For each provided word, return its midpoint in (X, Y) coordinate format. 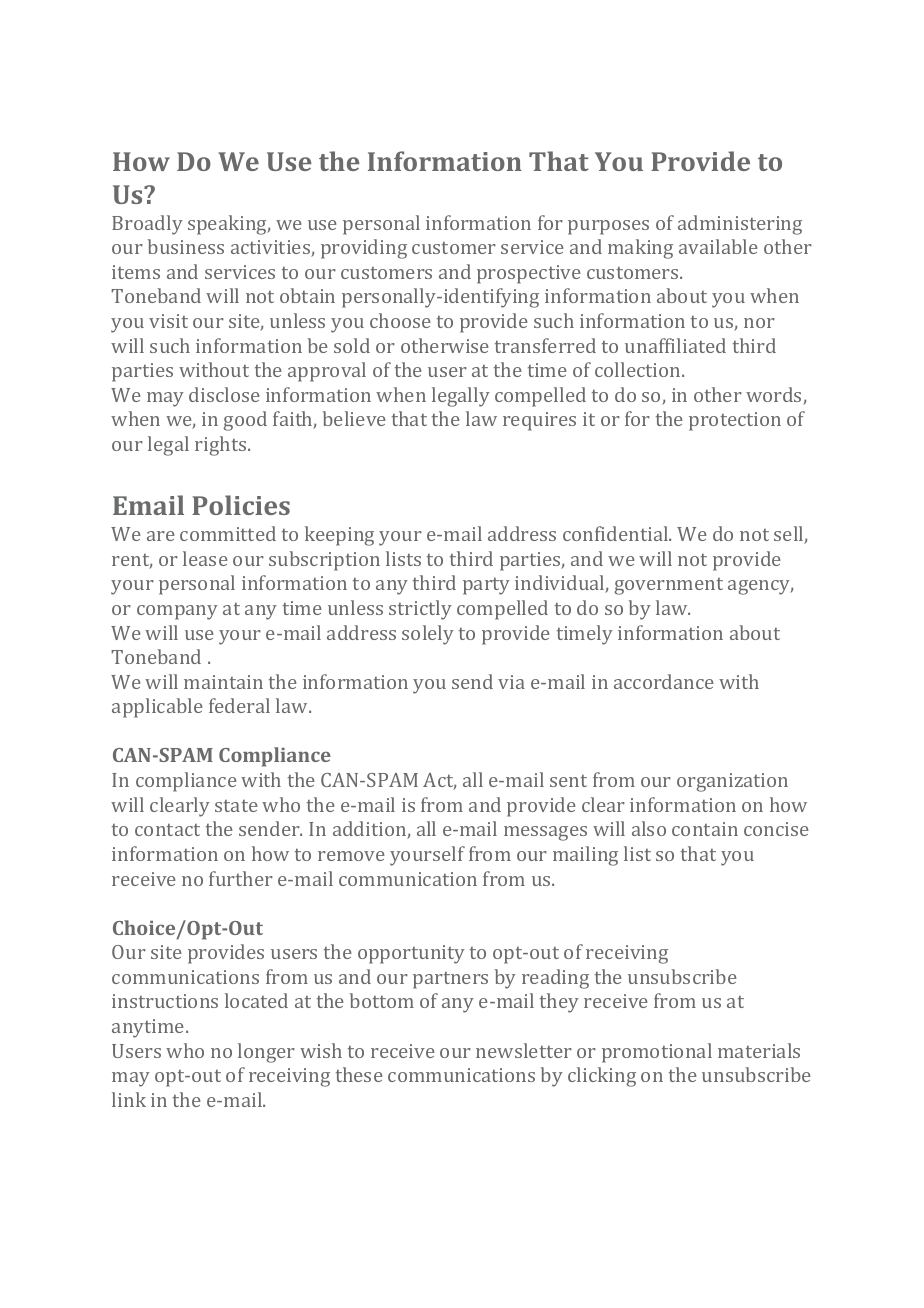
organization (732, 782)
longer (266, 1053)
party (486, 586)
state (236, 806)
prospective (529, 274)
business (186, 246)
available (718, 246)
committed (228, 533)
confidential (617, 533)
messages (545, 833)
